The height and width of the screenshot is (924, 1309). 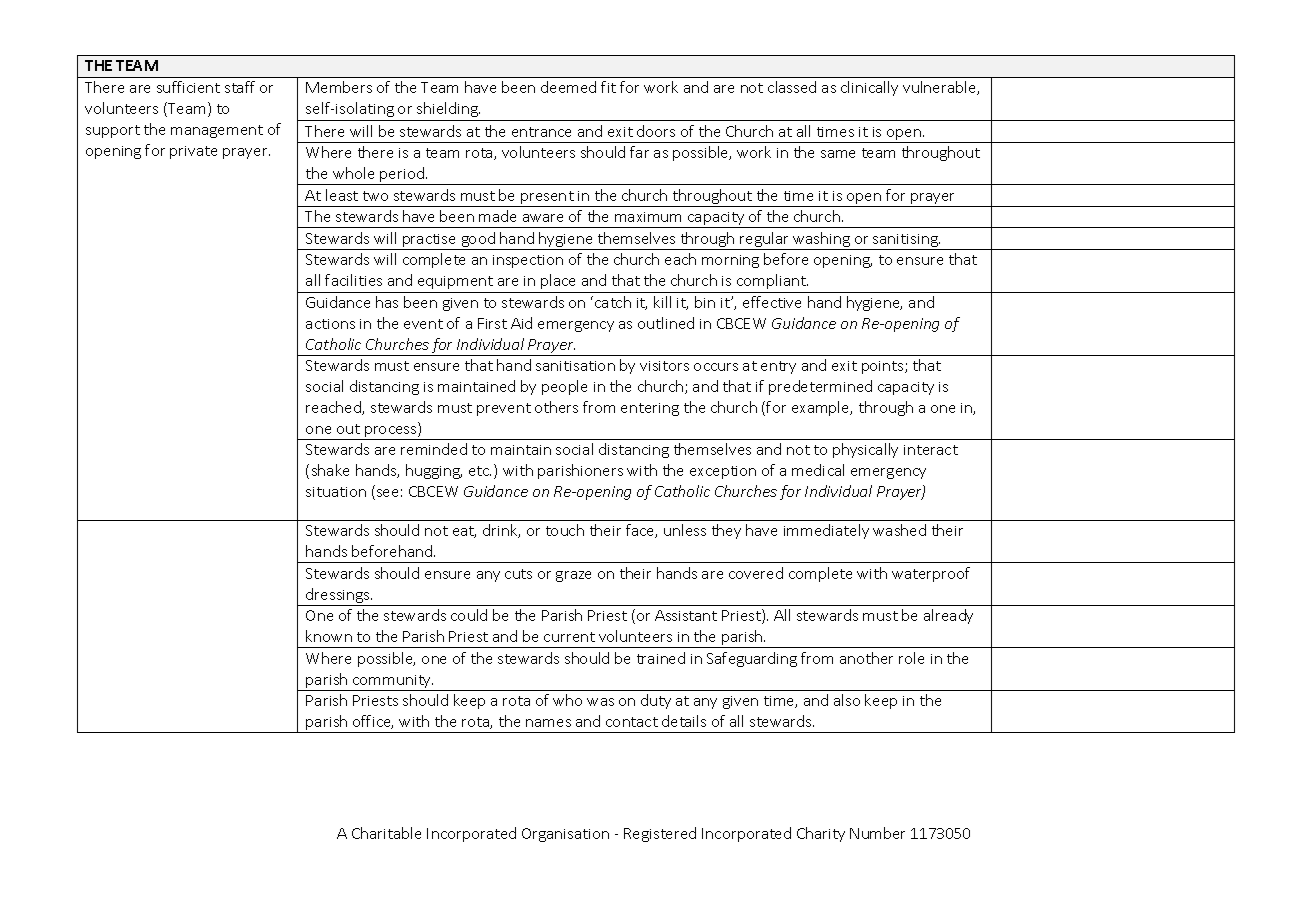 I want to click on physically, so click(x=865, y=450).
